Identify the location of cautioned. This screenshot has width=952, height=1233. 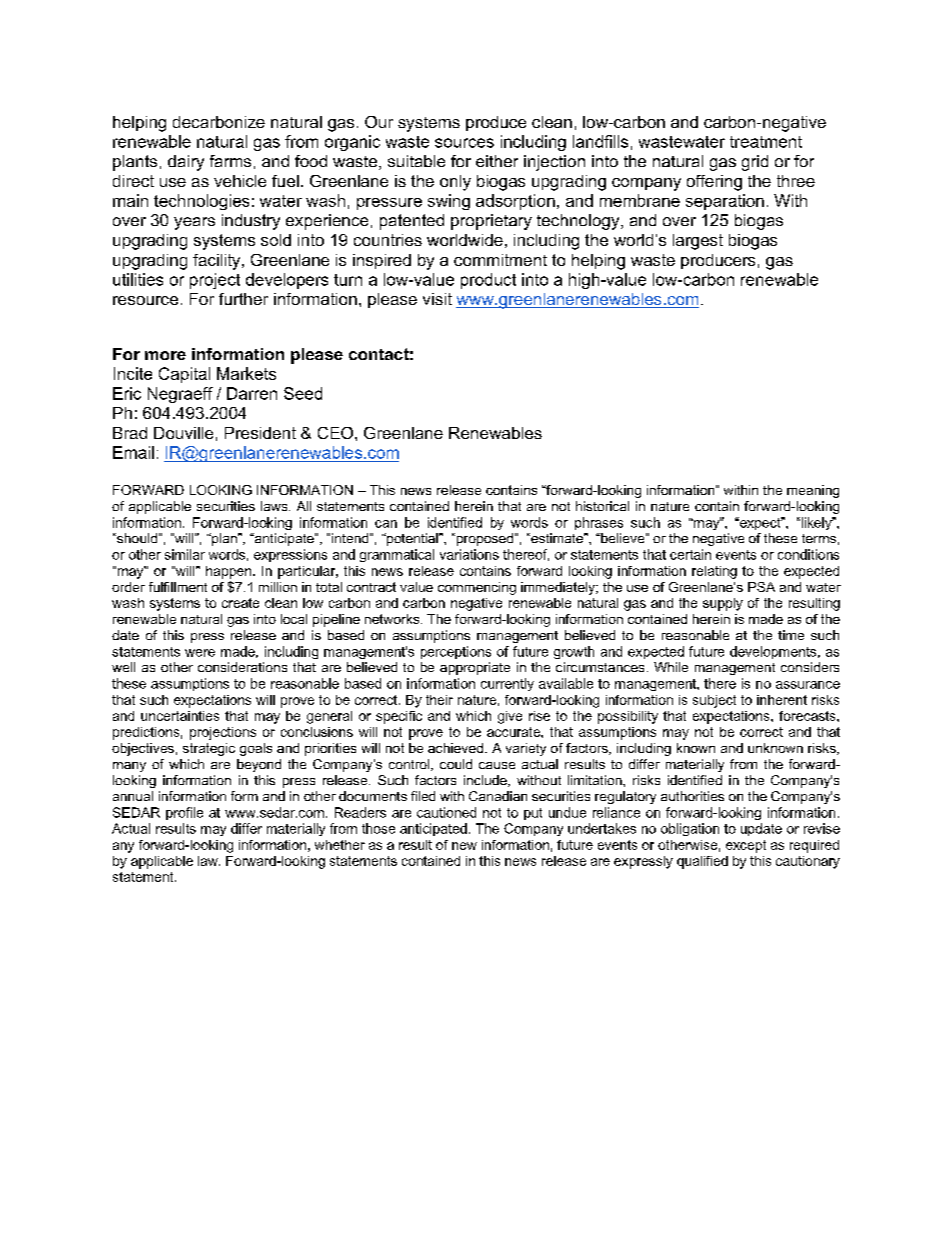
(446, 812).
